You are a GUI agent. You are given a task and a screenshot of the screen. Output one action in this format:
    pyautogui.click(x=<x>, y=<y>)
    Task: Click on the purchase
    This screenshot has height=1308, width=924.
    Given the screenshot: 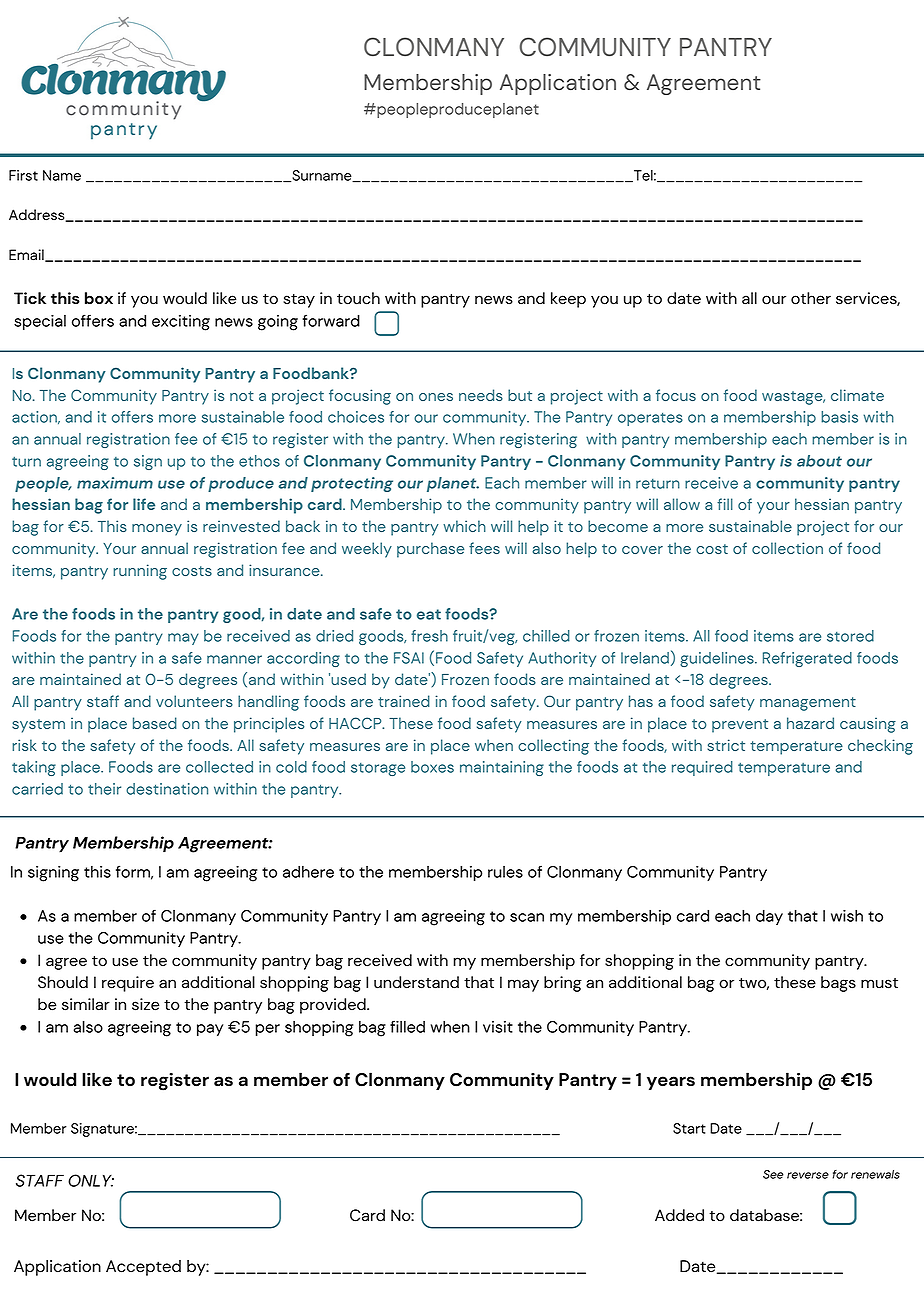 What is the action you would take?
    pyautogui.click(x=430, y=550)
